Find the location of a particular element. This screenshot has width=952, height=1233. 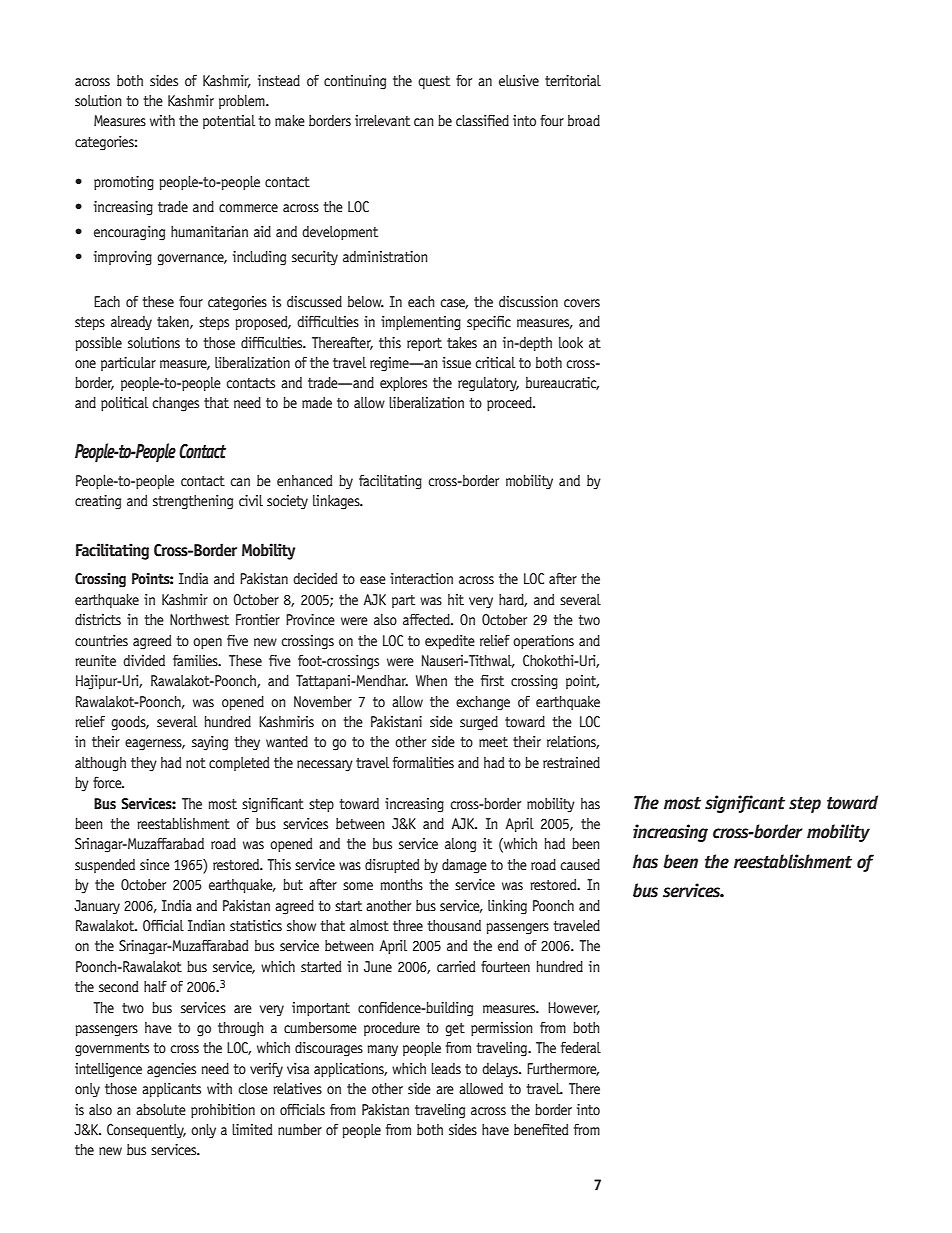

proceed is located at coordinates (510, 404).
